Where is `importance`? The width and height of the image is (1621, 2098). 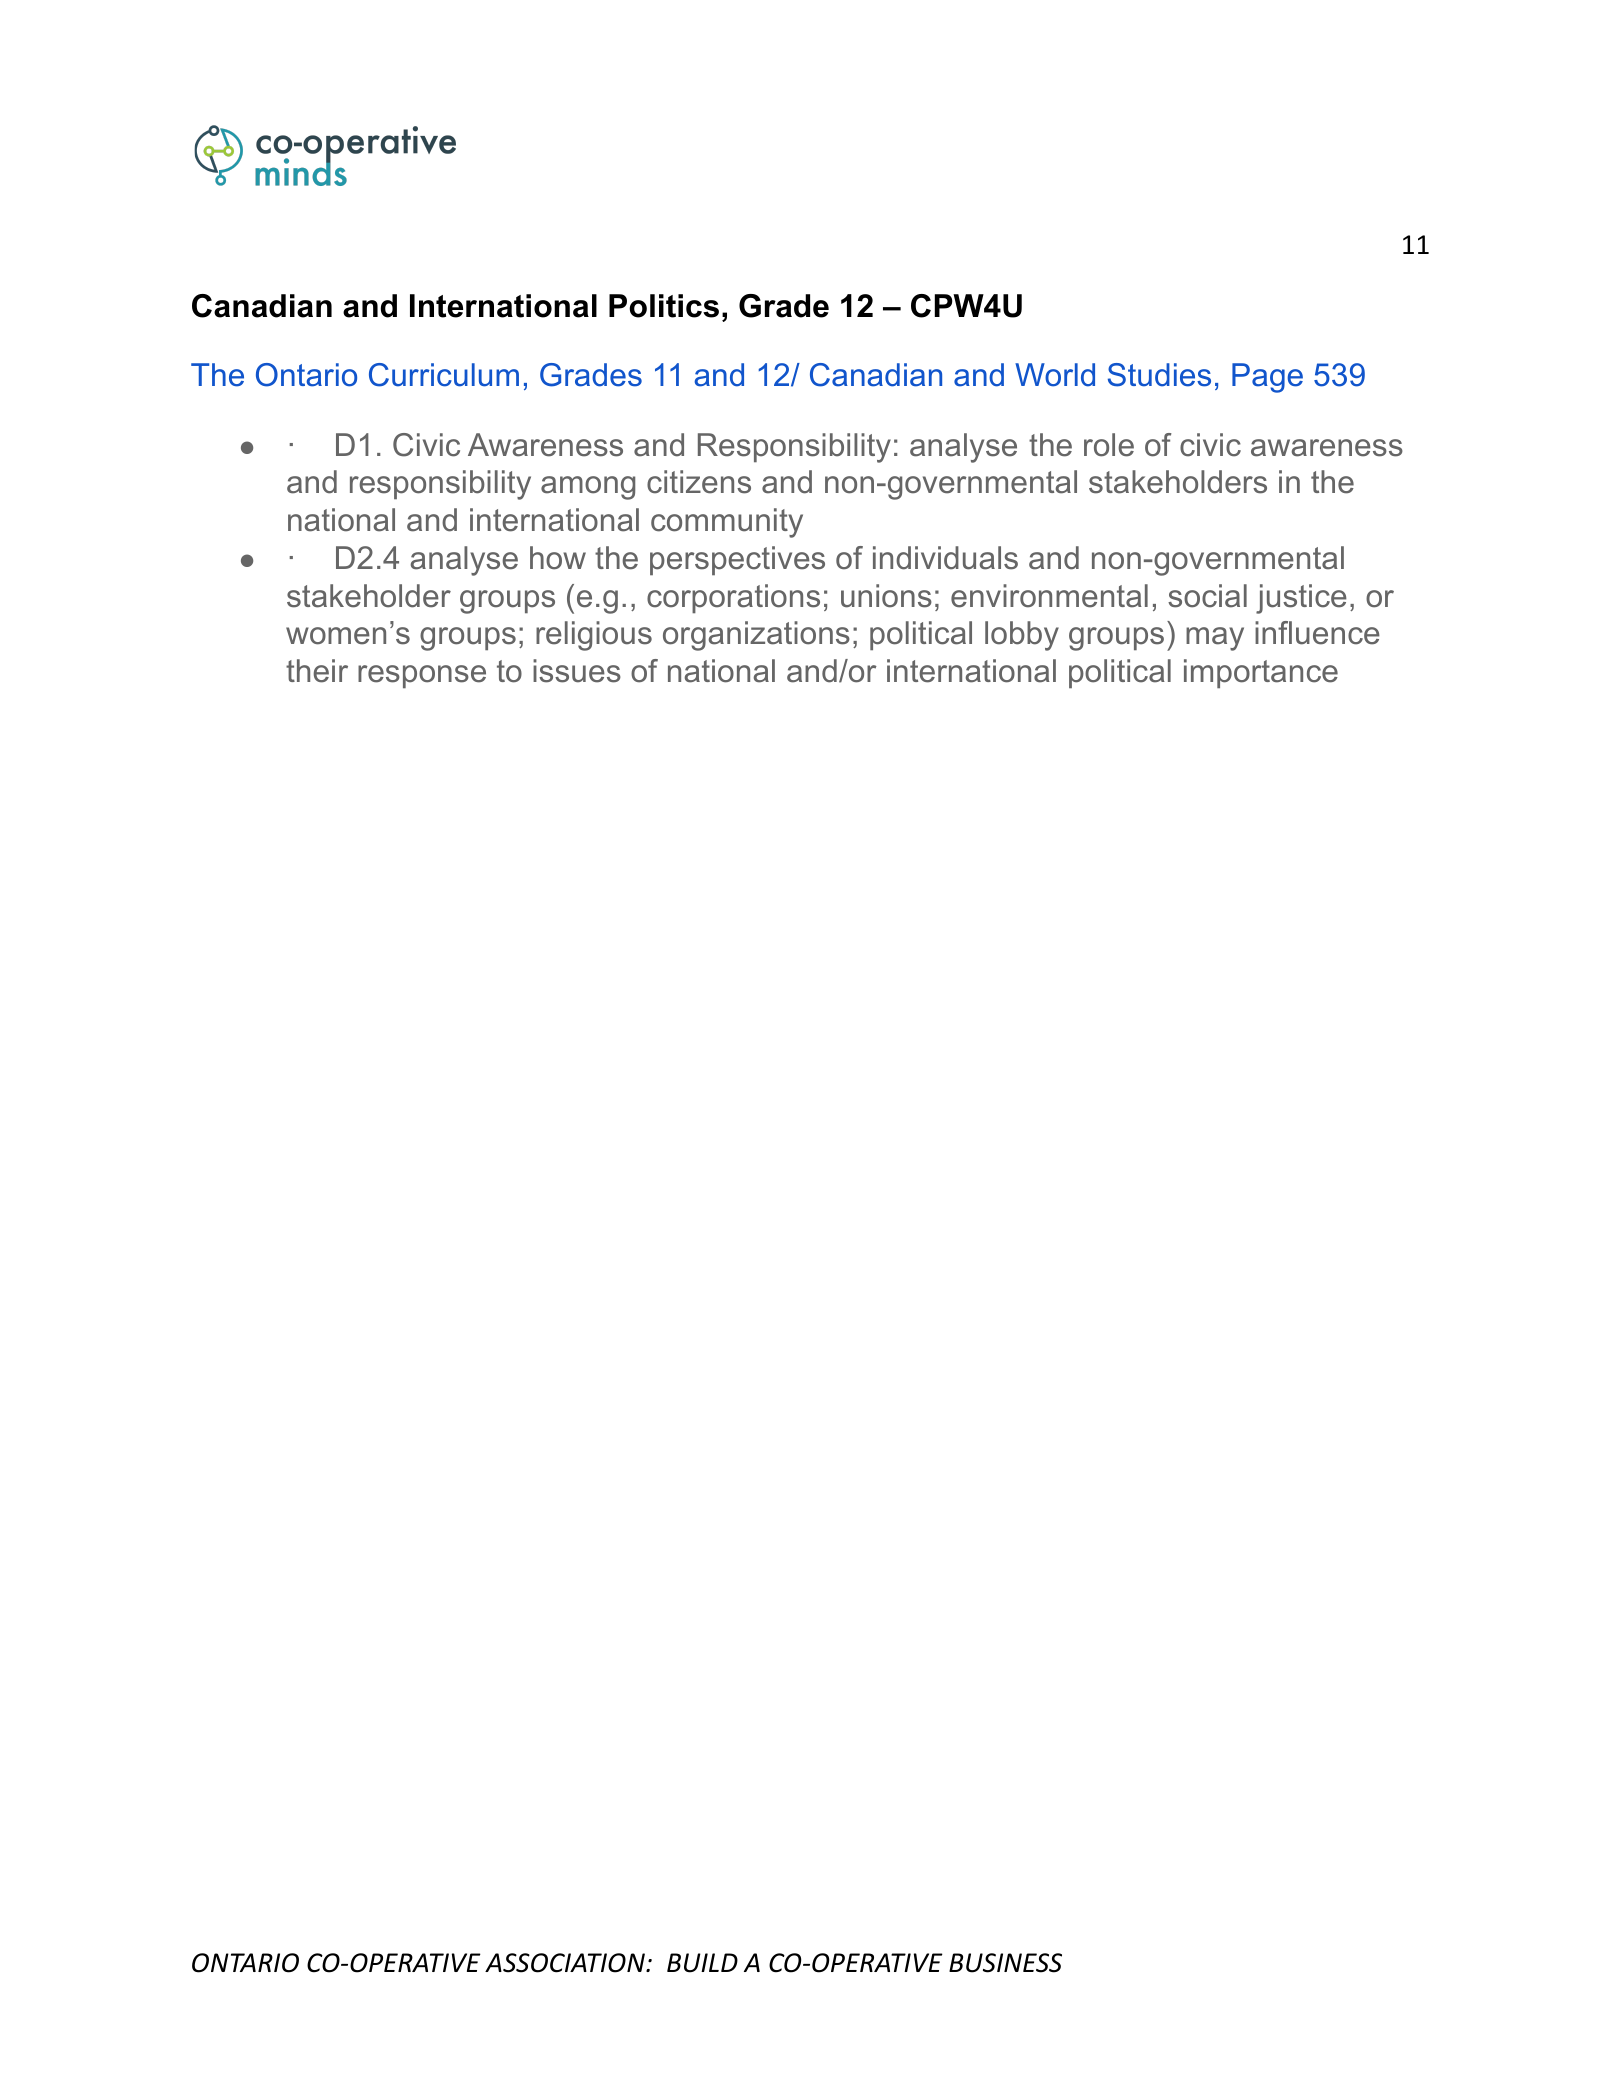 importance is located at coordinates (1261, 673).
